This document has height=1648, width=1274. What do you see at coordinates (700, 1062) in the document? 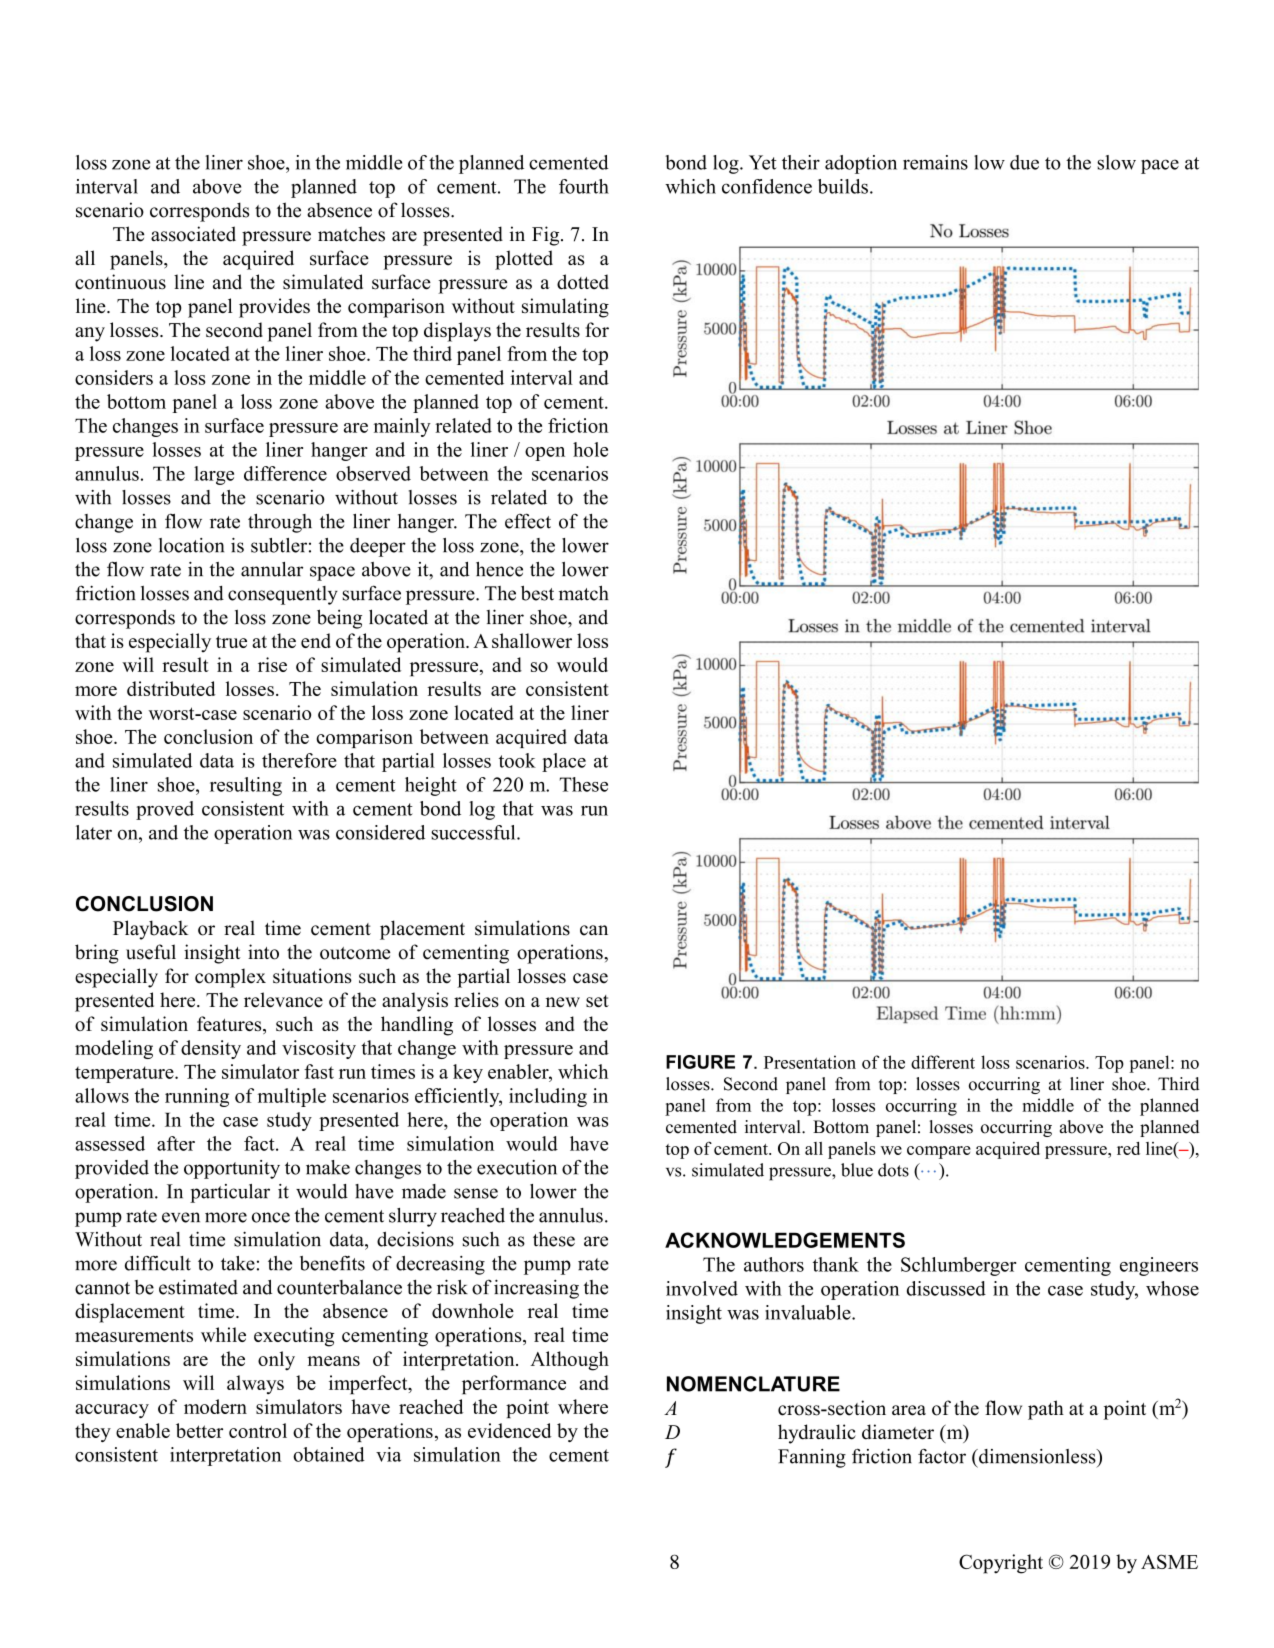
I see `FIGURE` at bounding box center [700, 1062].
